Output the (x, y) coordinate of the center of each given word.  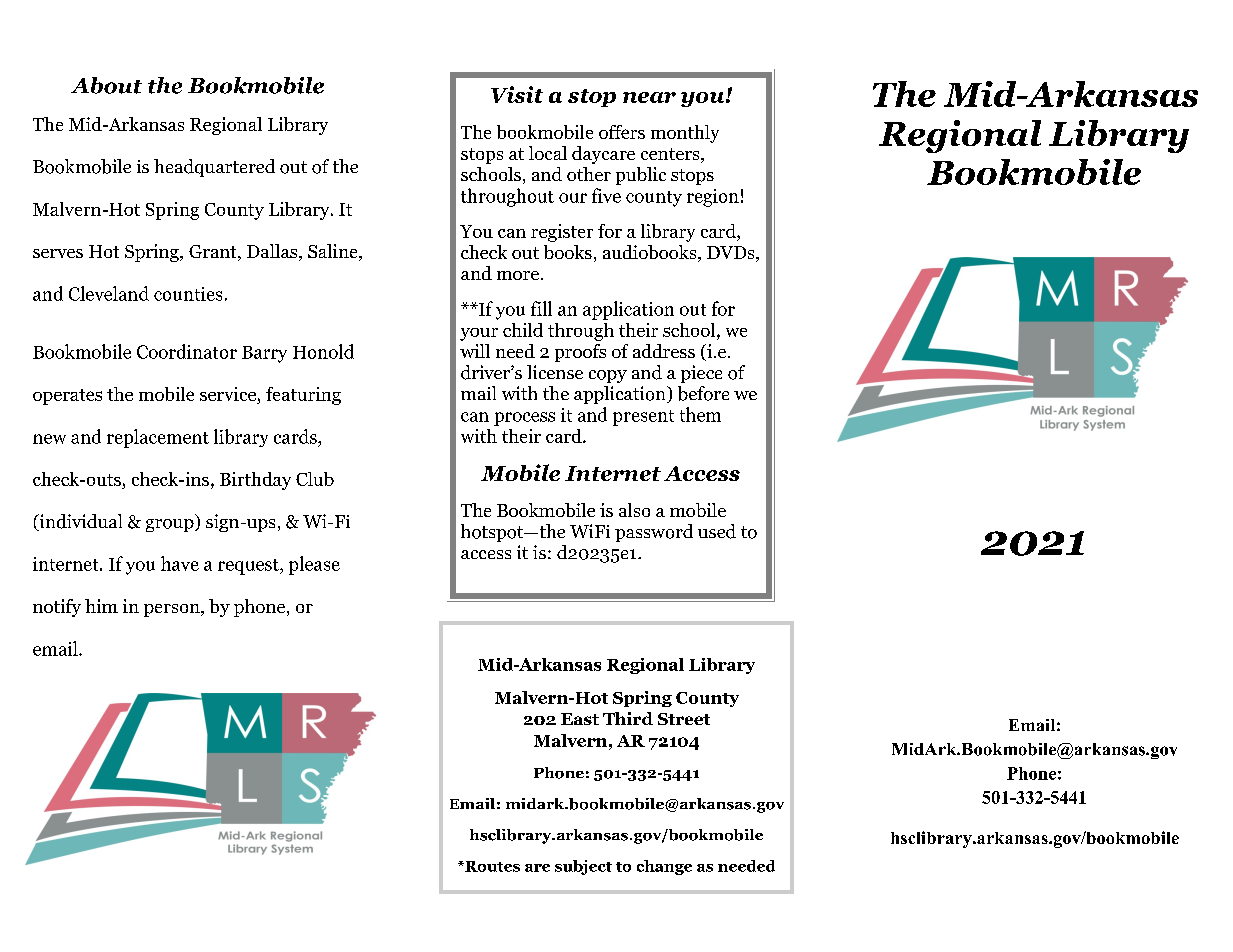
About (106, 85)
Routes (491, 866)
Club (315, 479)
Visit (517, 94)
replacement (158, 438)
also (634, 510)
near (649, 97)
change (664, 867)
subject (583, 867)
